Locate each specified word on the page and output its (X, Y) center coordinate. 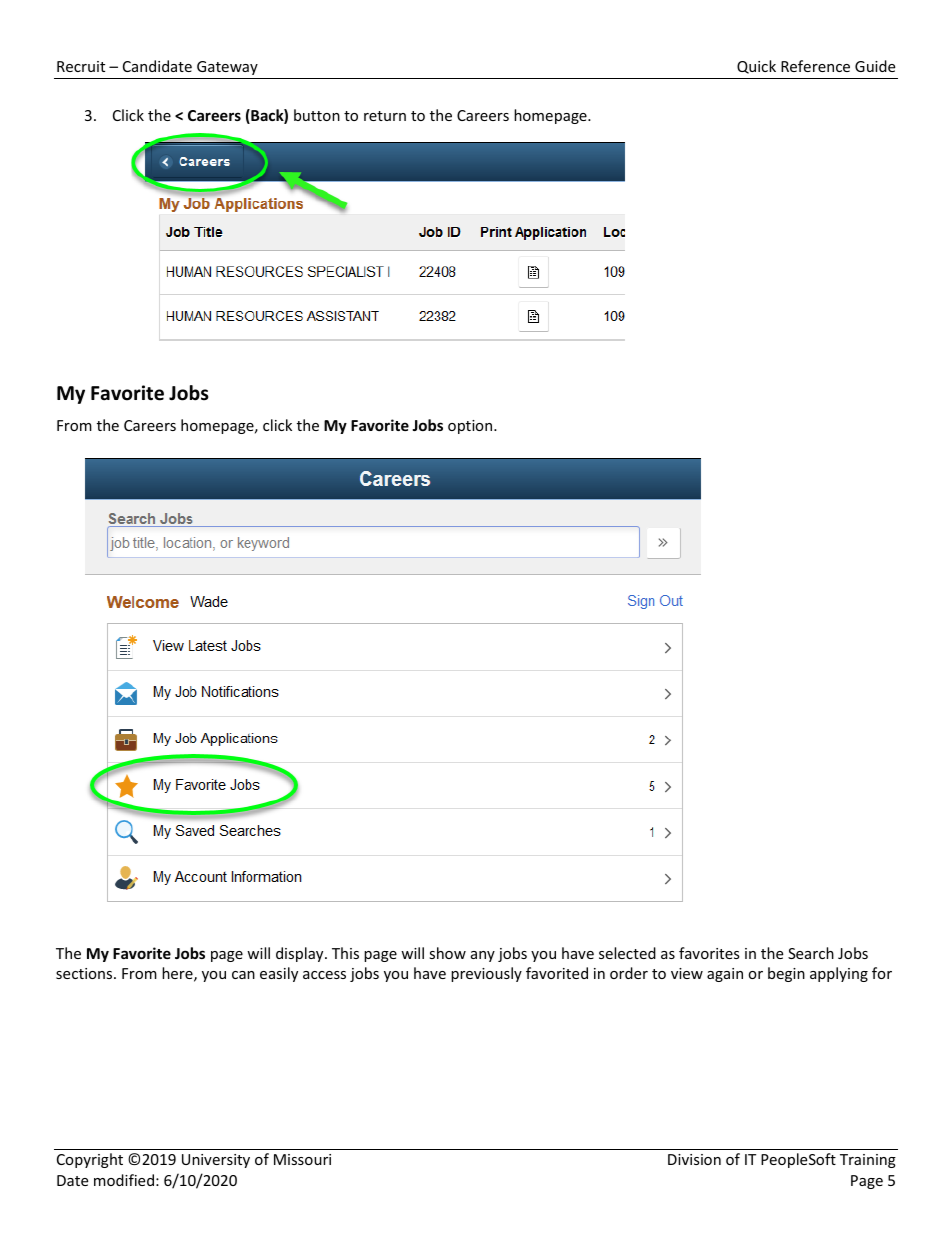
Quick (756, 67)
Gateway (227, 68)
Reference (815, 66)
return (385, 116)
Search (811, 953)
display (301, 954)
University (216, 1161)
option (471, 427)
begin (786, 974)
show (447, 953)
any (483, 956)
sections (85, 973)
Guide (875, 66)
